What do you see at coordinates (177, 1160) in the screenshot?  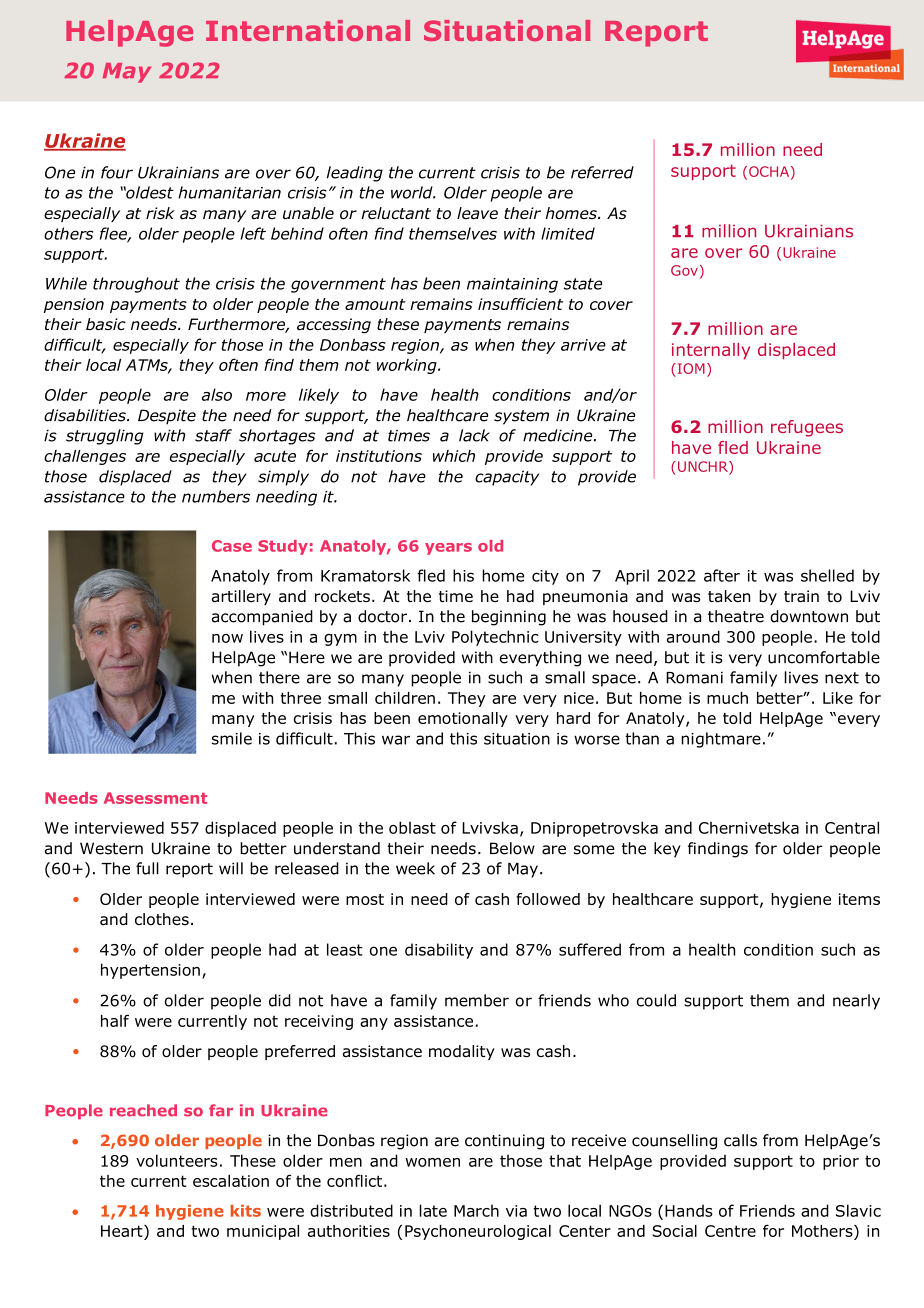 I see `volunteers` at bounding box center [177, 1160].
